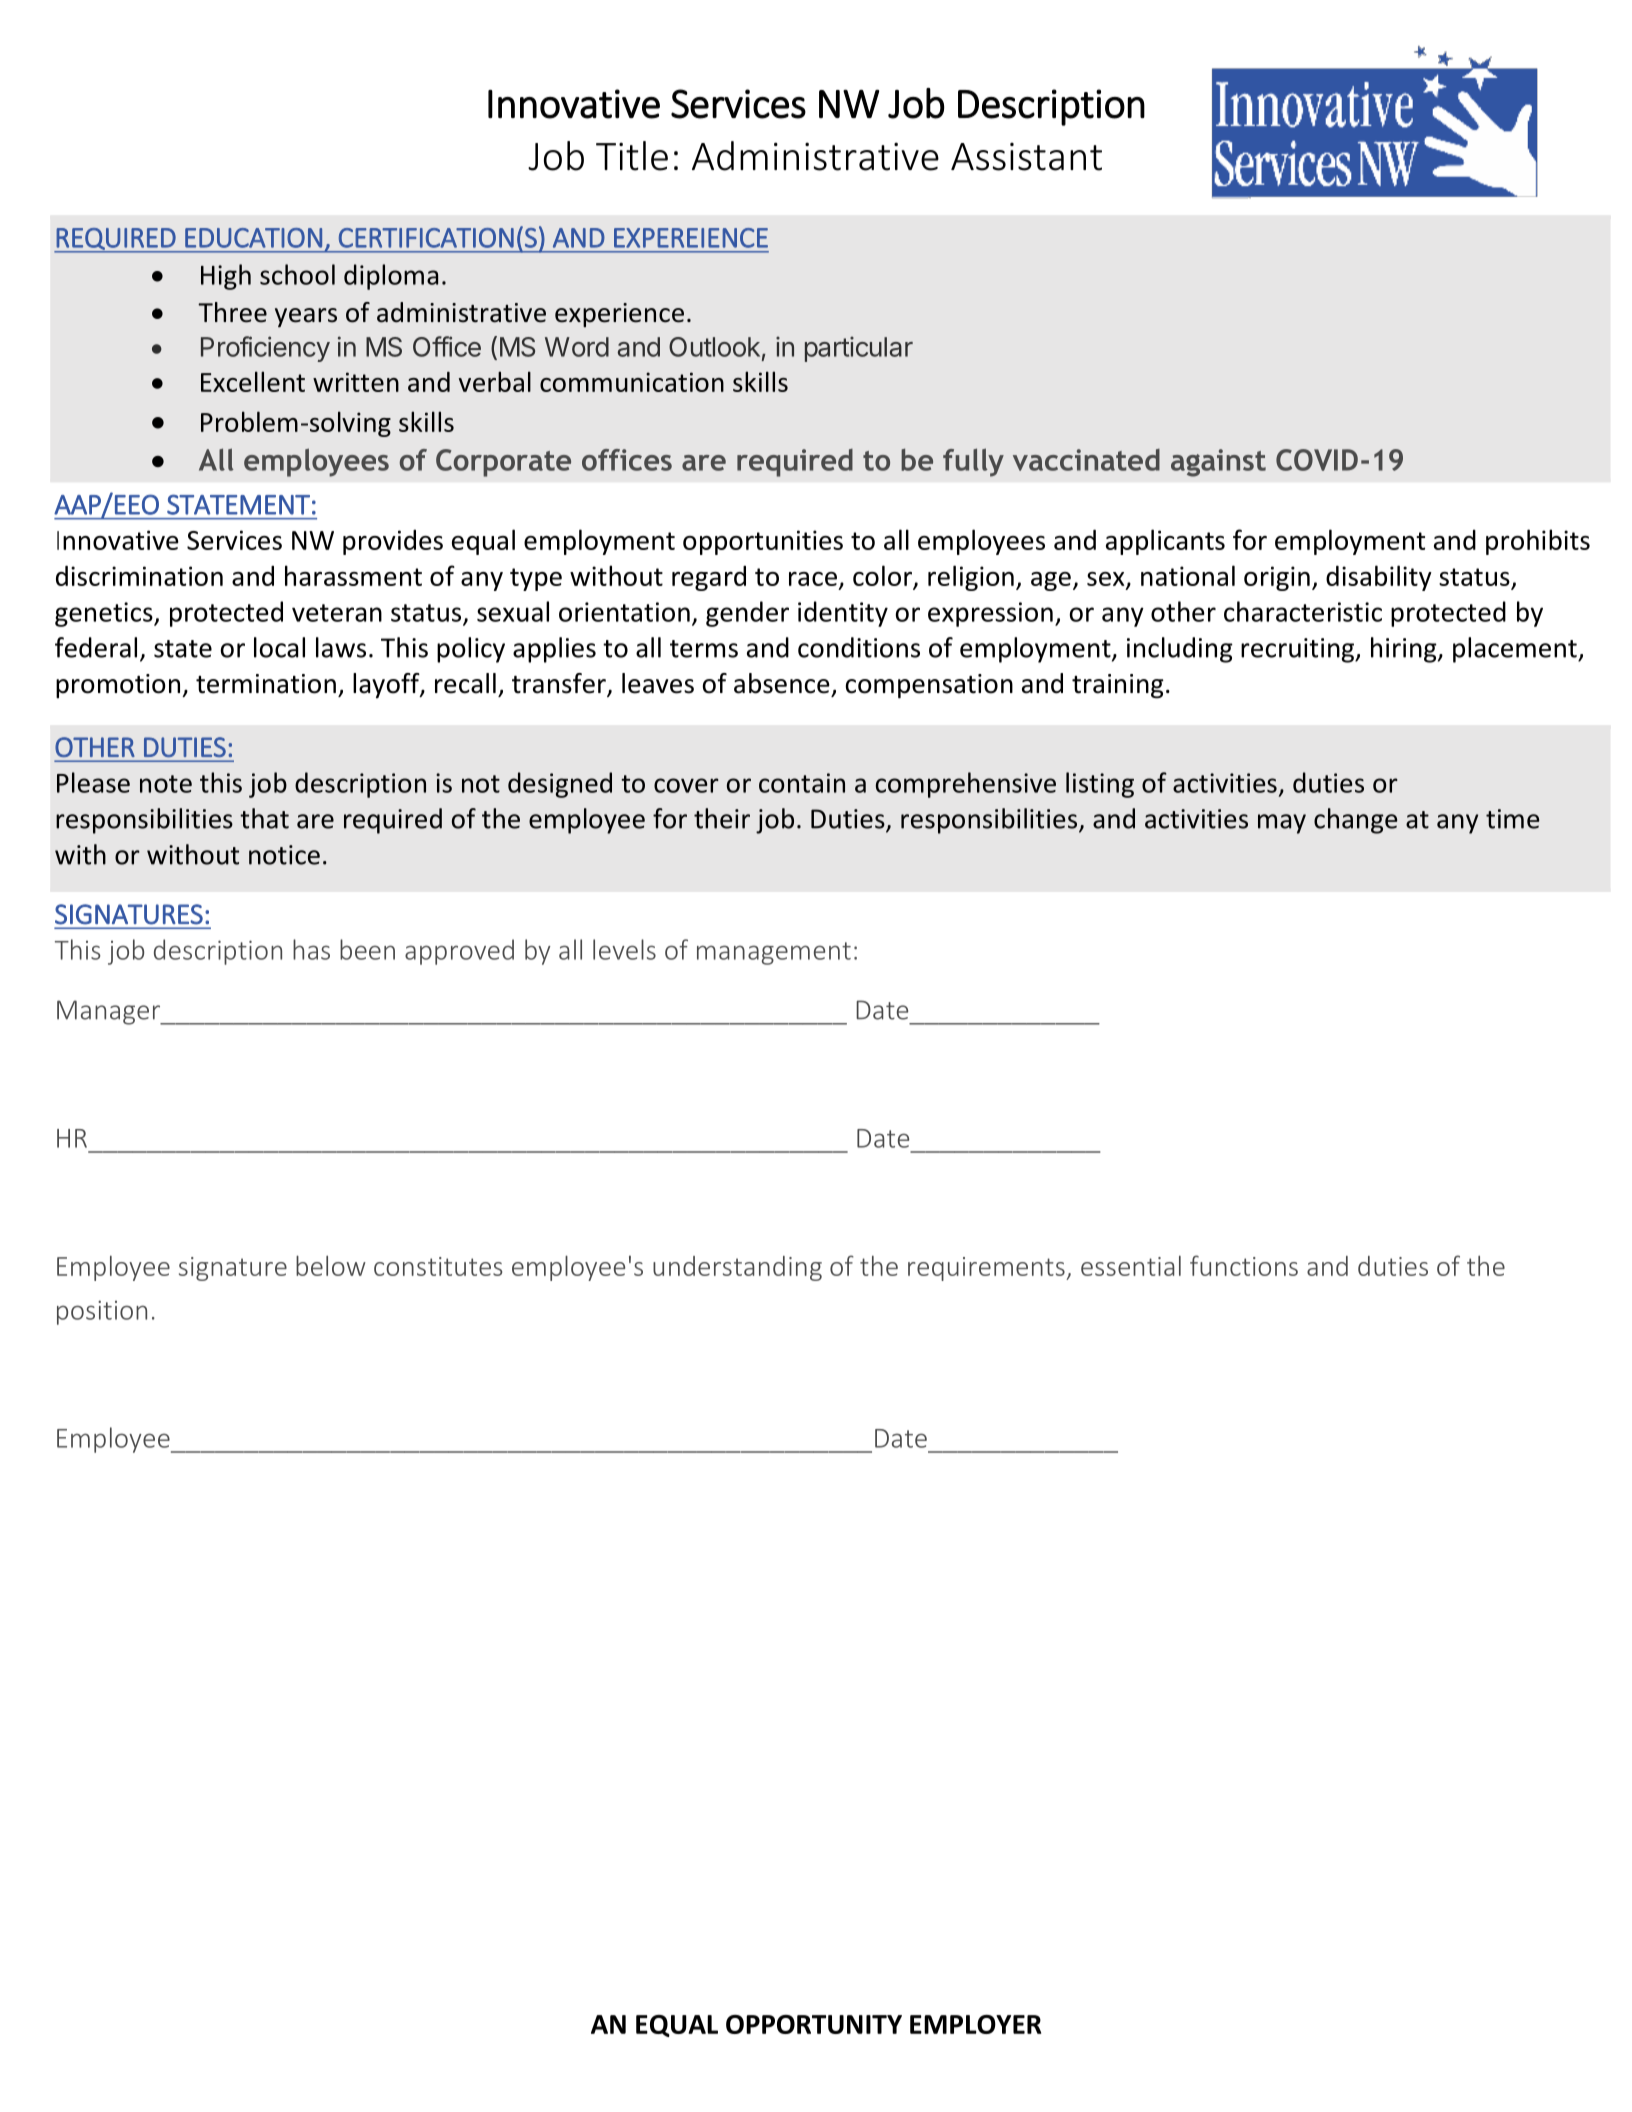 This image has width=1632, height=2112. Describe the element at coordinates (1026, 157) in the image. I see `Assistant` at that location.
